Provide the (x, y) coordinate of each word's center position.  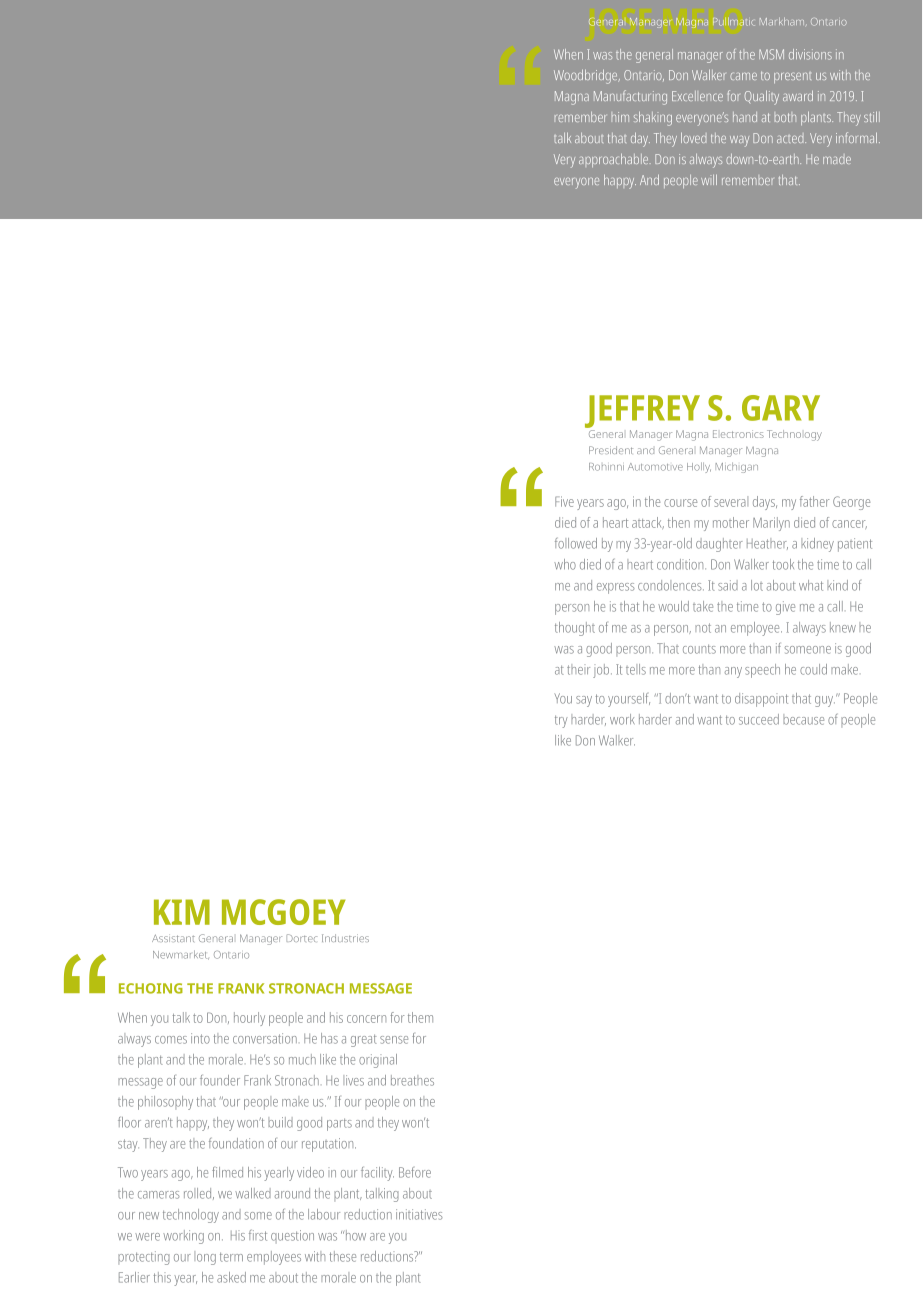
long (205, 1258)
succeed (759, 719)
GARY (781, 408)
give (785, 608)
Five (564, 501)
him (620, 117)
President (611, 450)
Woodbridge (587, 77)
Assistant (173, 938)
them (420, 1017)
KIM (182, 912)
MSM (771, 54)
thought (575, 629)
